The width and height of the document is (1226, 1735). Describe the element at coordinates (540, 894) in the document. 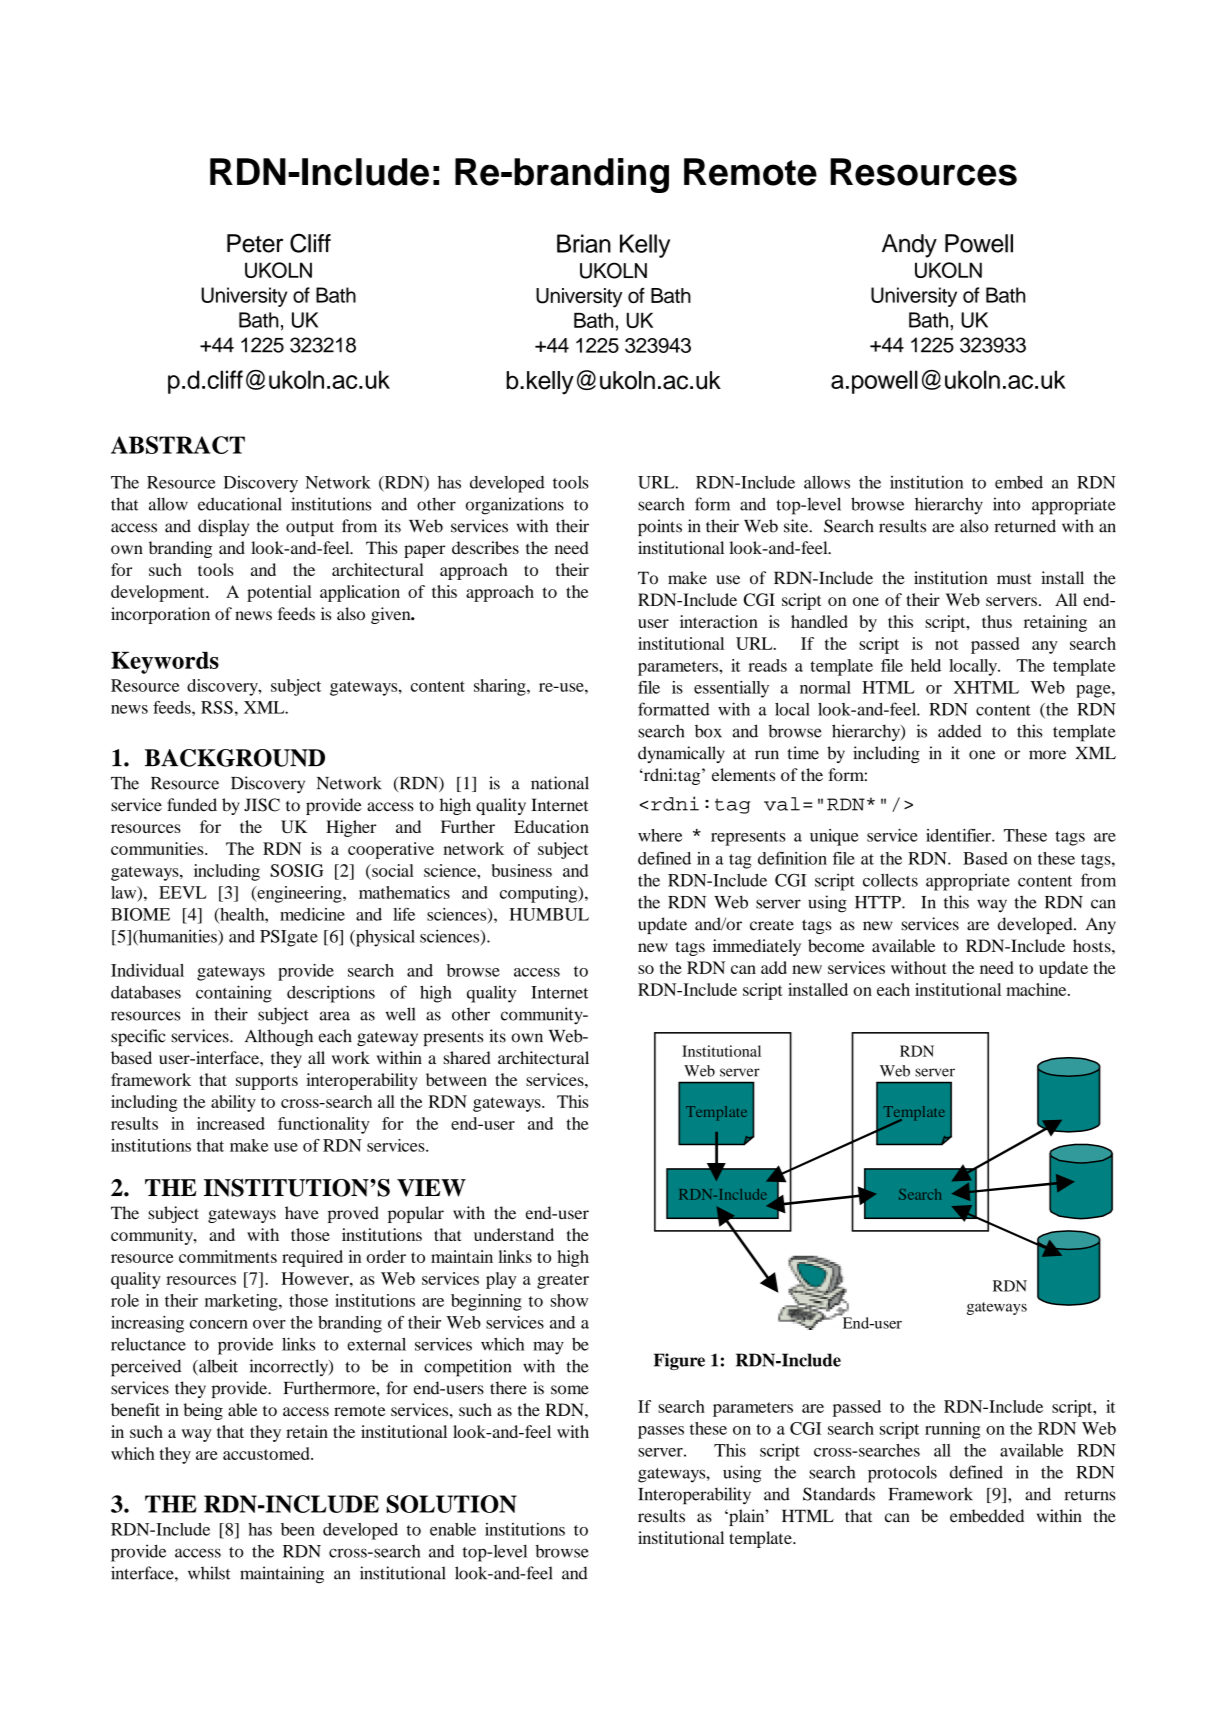

I see `computing` at that location.
